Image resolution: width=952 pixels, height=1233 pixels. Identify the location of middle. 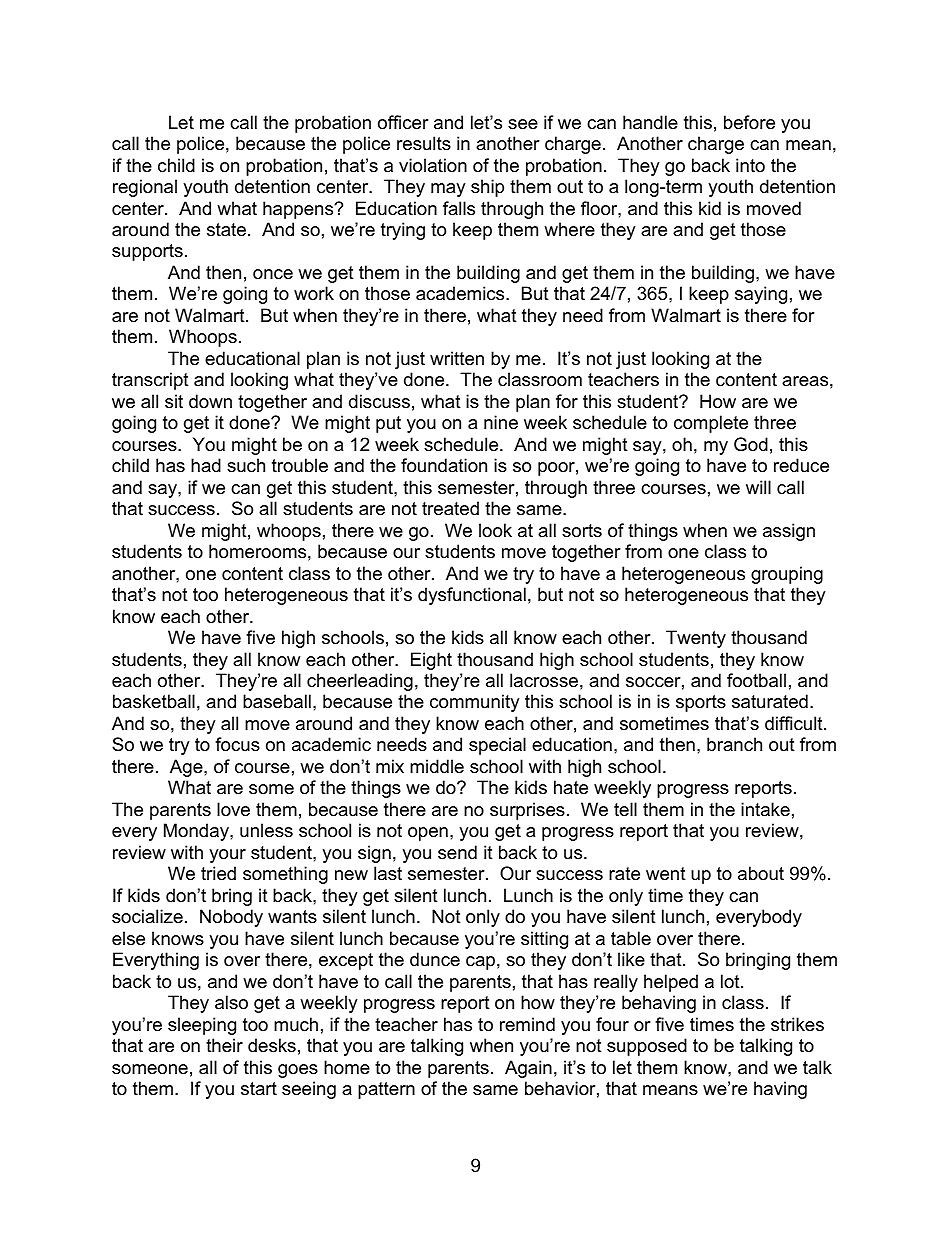
(437, 766).
